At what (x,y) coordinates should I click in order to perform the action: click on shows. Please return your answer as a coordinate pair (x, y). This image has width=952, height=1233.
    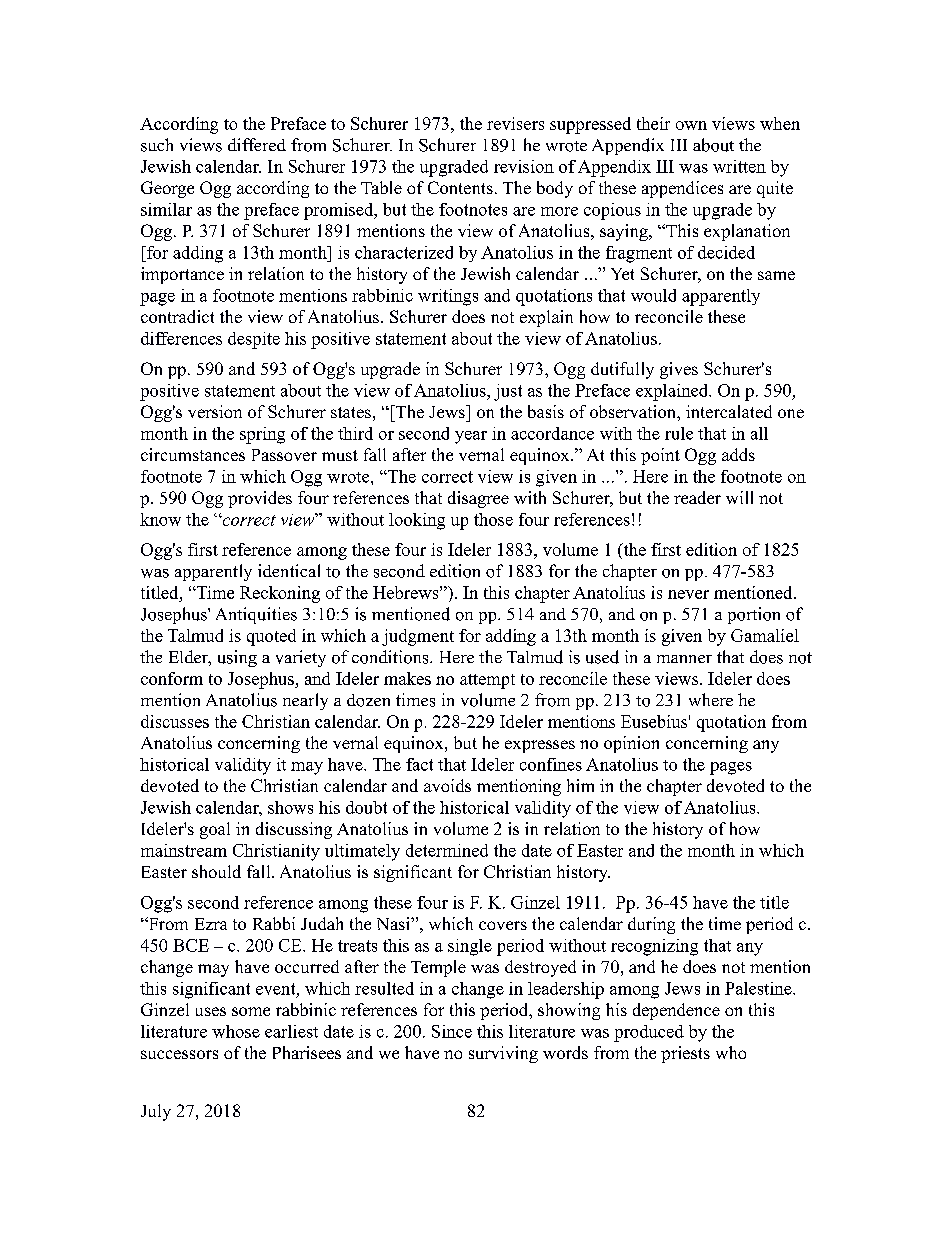
    Looking at the image, I should click on (290, 807).
